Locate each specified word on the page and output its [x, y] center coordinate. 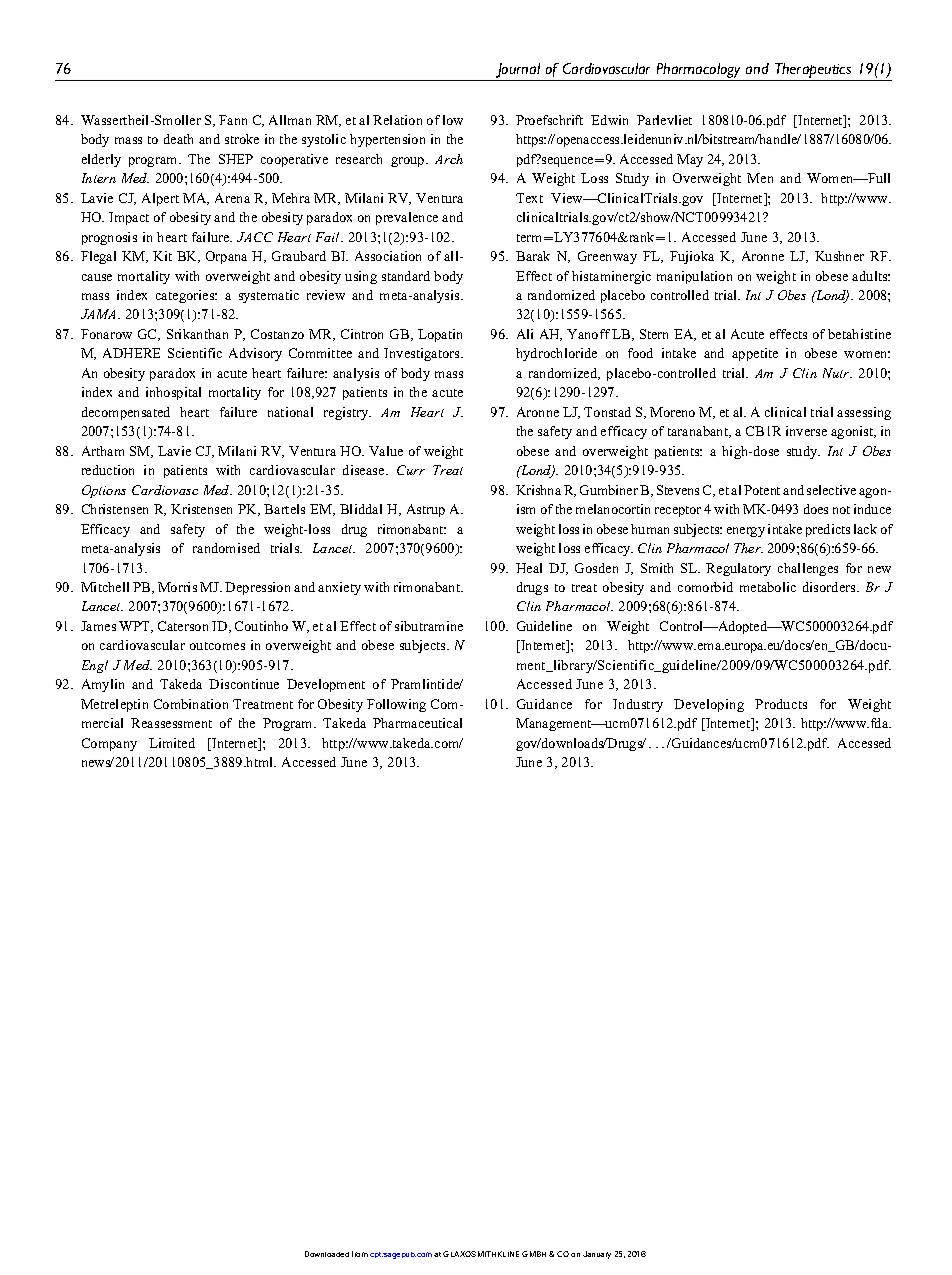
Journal [518, 72]
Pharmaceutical [417, 723]
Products [781, 704]
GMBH [534, 1254]
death [178, 139]
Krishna [538, 490]
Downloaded [327, 1254]
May [690, 160]
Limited [172, 743]
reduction [108, 470]
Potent [762, 490]
